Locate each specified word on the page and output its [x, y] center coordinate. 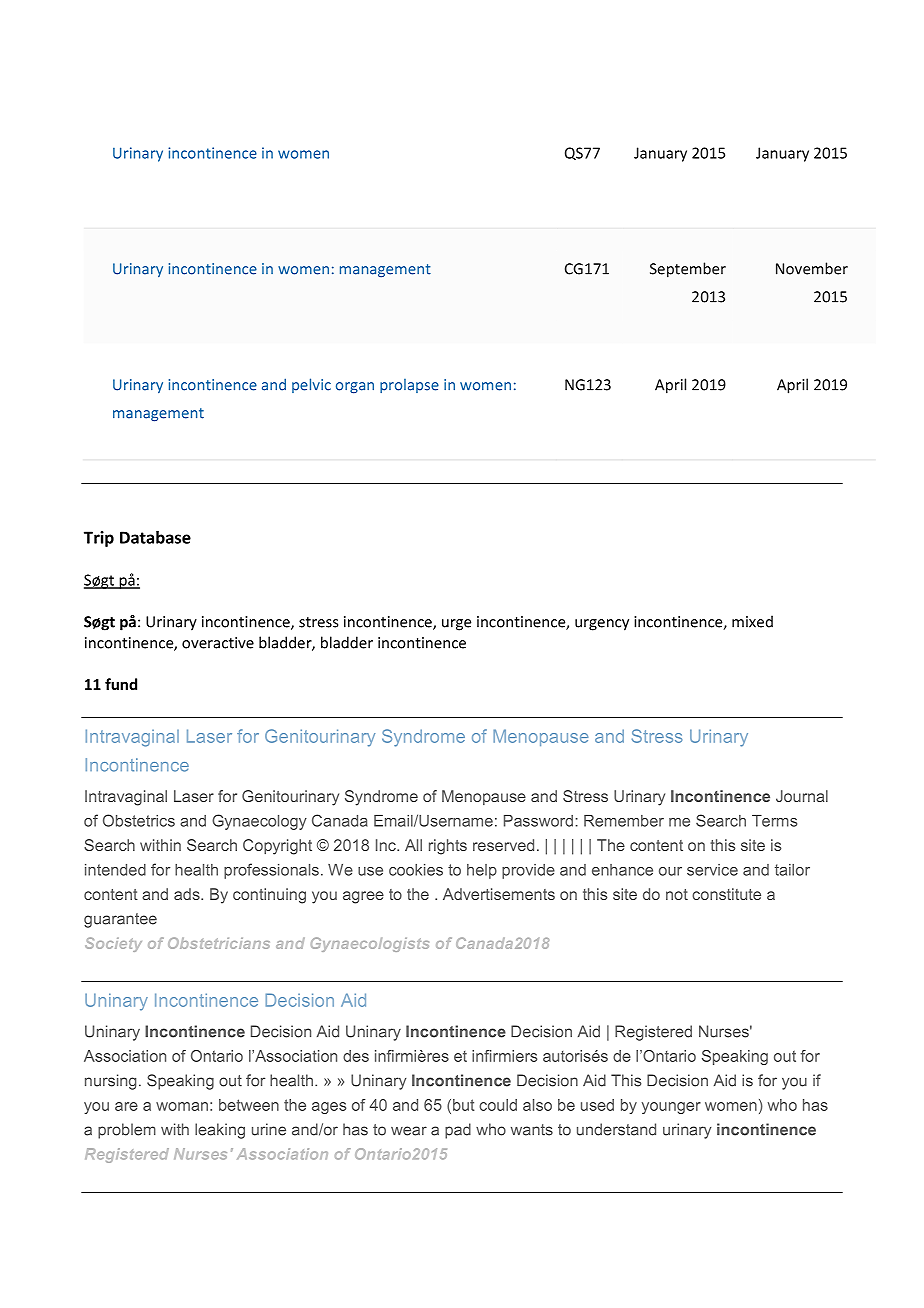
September [688, 270]
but [463, 1105]
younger [671, 1108]
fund [121, 684]
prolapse [409, 386]
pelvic [311, 385]
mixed [752, 621]
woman [182, 1106]
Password [538, 821]
